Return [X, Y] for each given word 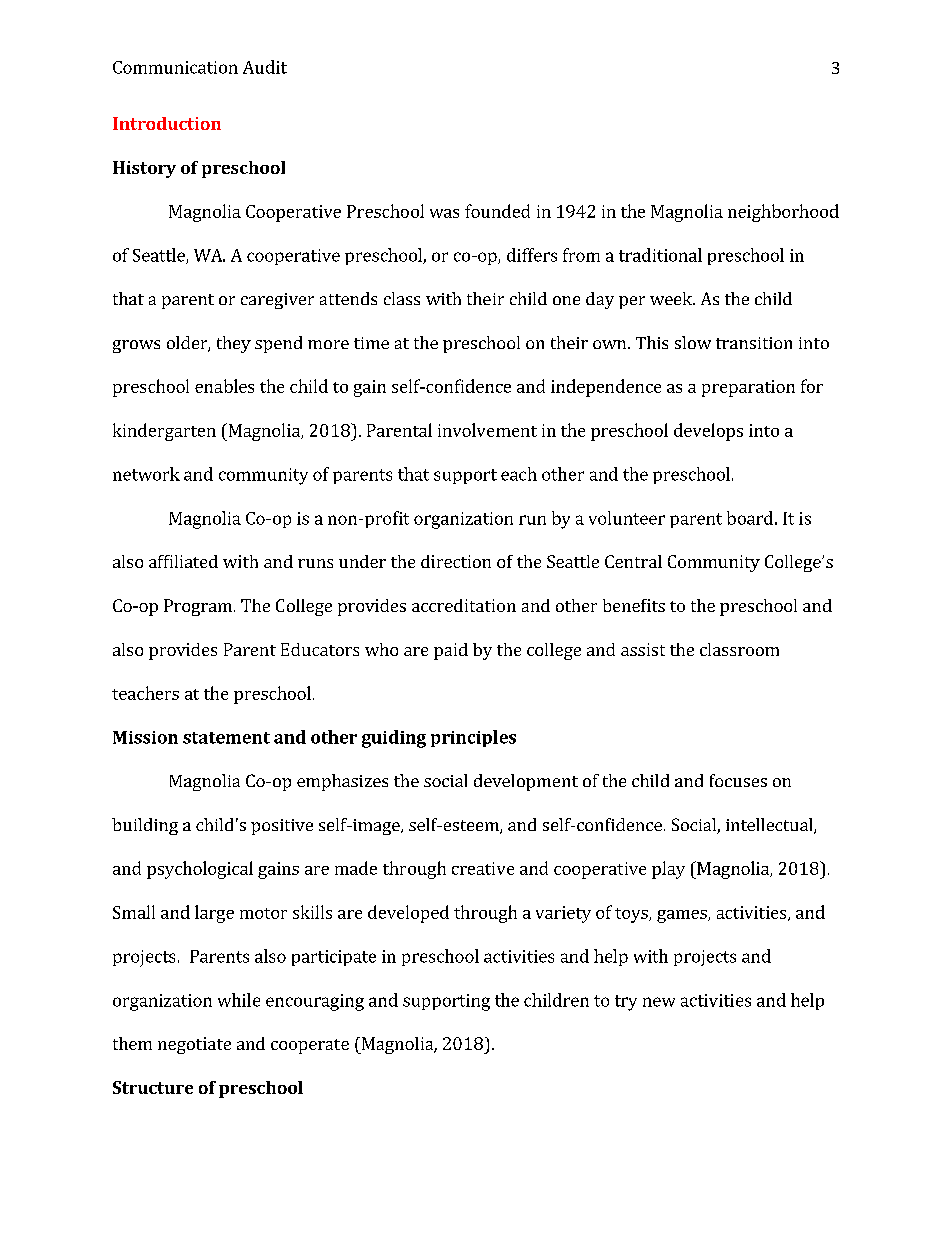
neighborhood [783, 213]
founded [497, 211]
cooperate [310, 1046]
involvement [487, 430]
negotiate [194, 1045]
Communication [175, 67]
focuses [738, 780]
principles [473, 738]
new [659, 1002]
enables [224, 386]
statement [226, 738]
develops [708, 432]
